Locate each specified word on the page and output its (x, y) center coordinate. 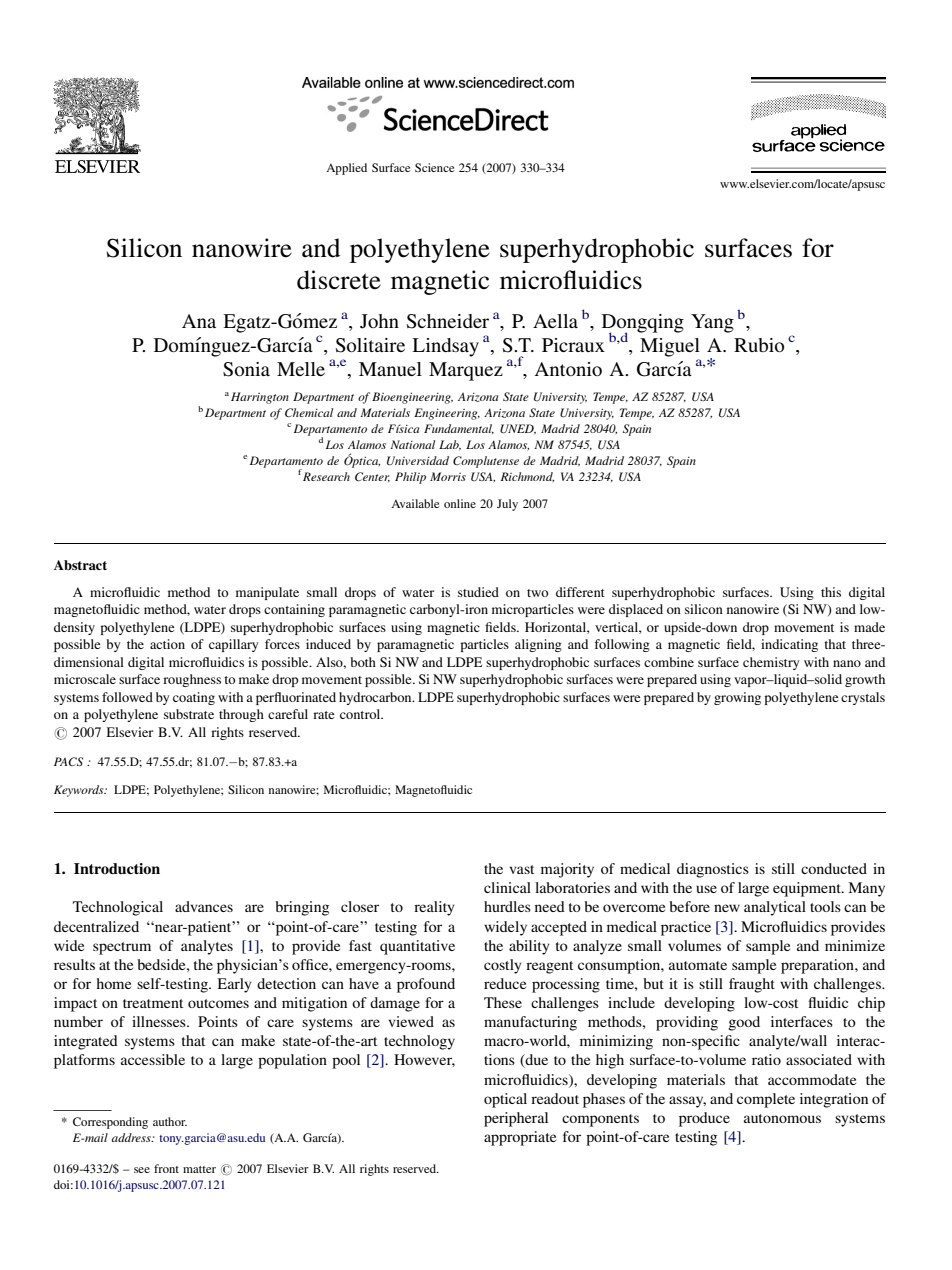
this (831, 592)
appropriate (520, 1138)
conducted (834, 868)
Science (435, 167)
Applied (346, 169)
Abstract (80, 565)
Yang (712, 323)
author (170, 1121)
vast (521, 869)
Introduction (117, 868)
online (460, 503)
